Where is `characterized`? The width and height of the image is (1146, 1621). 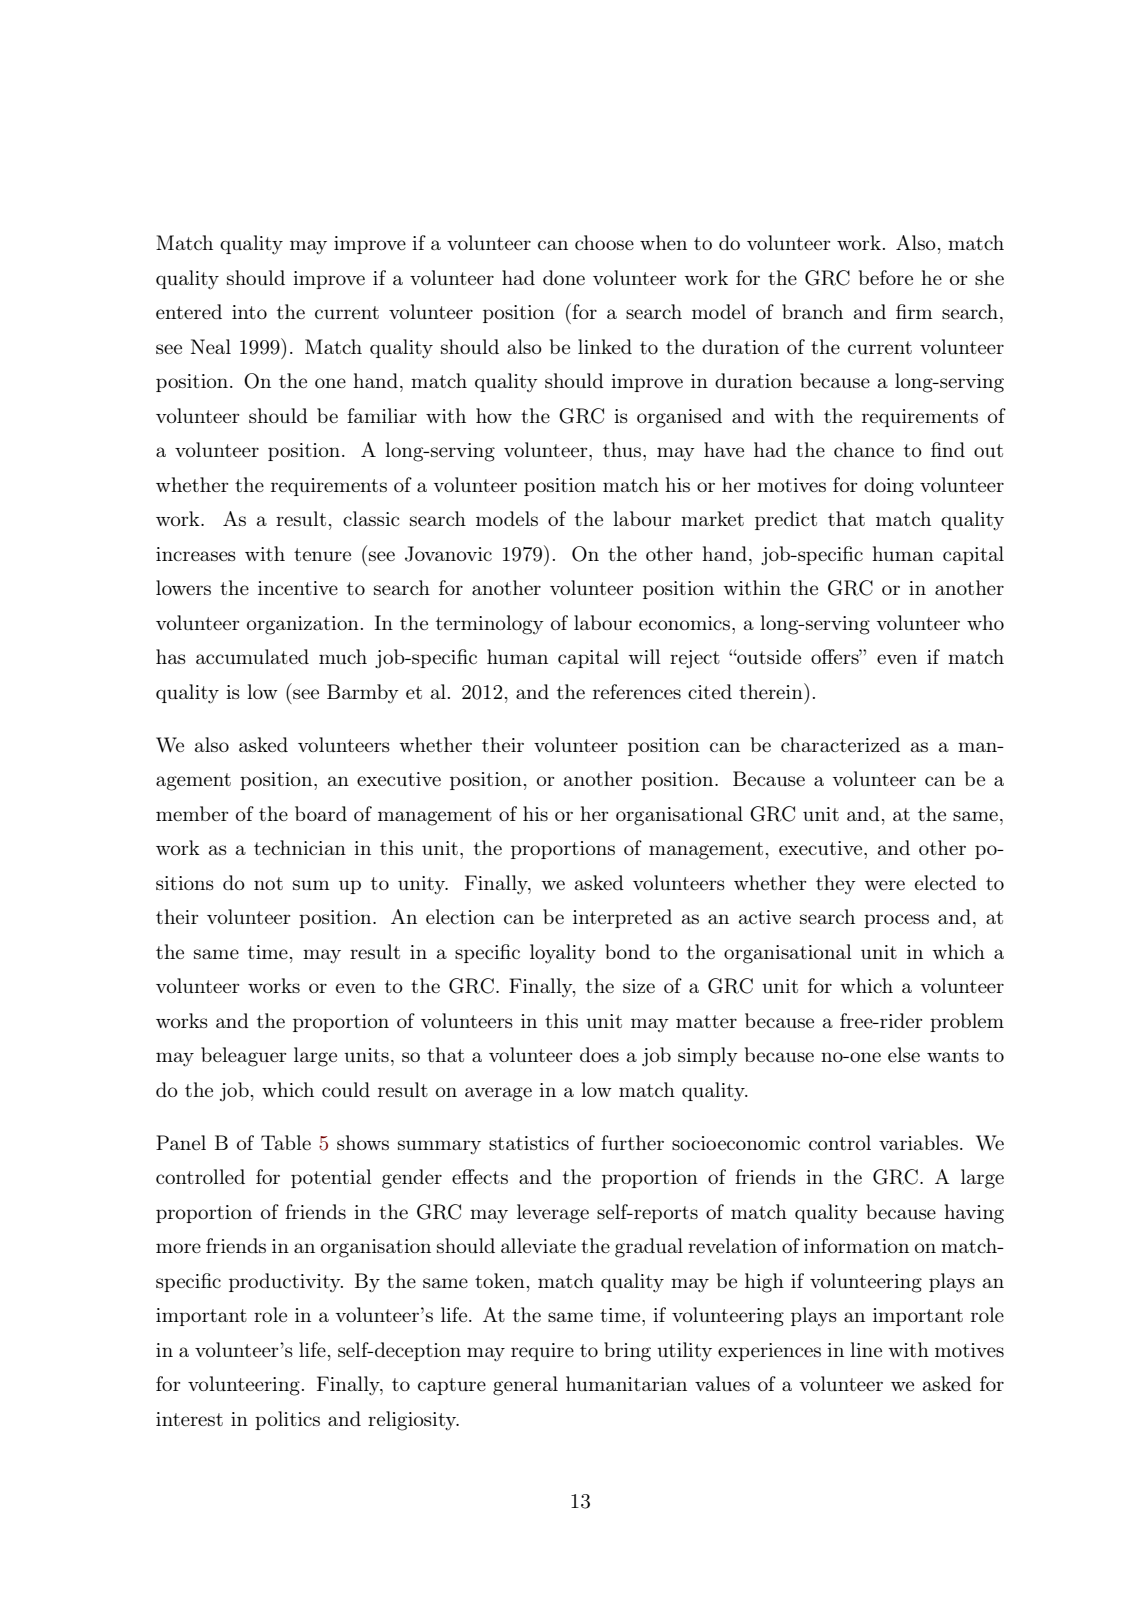 characterized is located at coordinates (840, 744).
